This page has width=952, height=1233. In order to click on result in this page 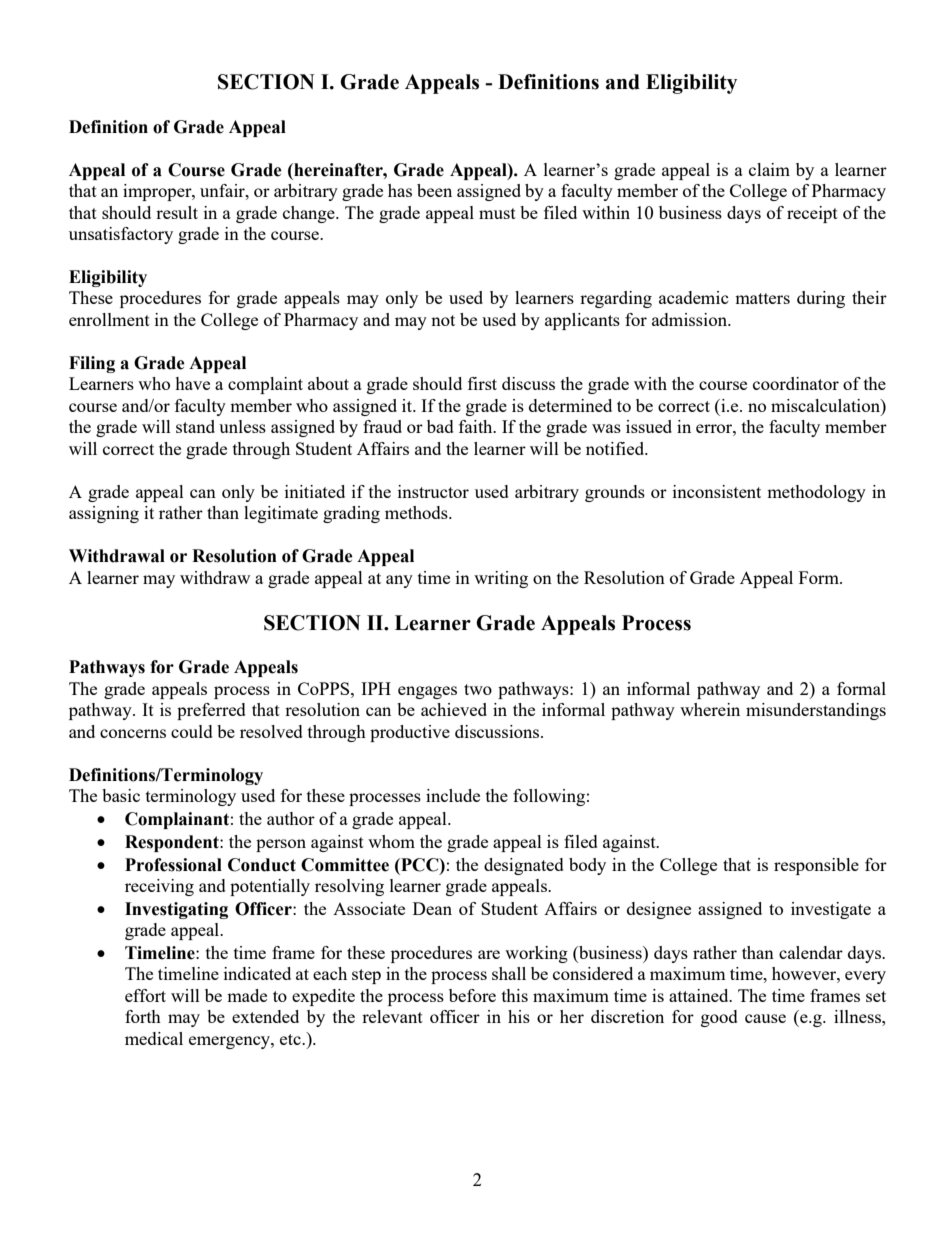, I will do `click(177, 212)`.
